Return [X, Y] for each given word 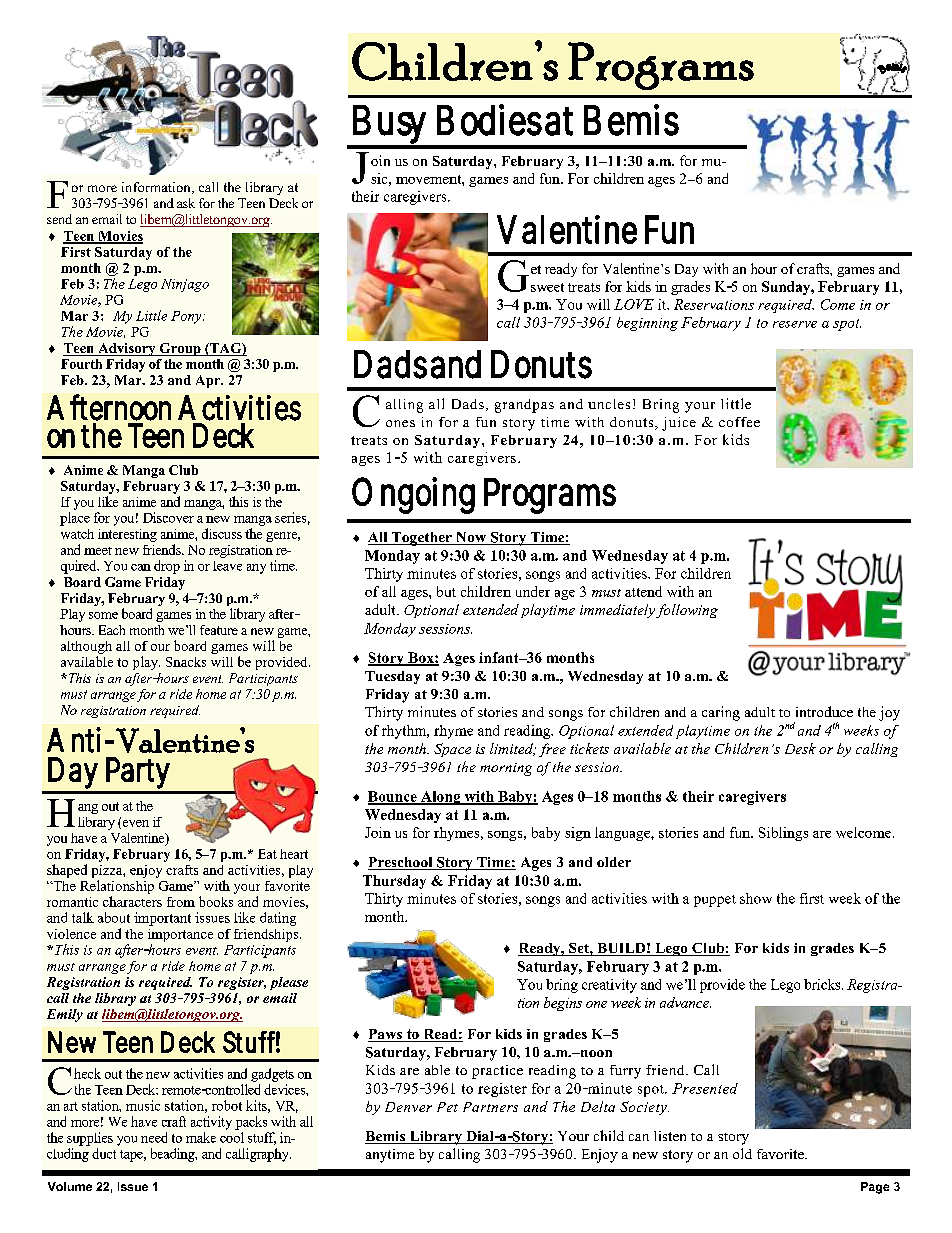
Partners [490, 1107]
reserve [795, 324]
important [162, 919]
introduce [824, 711]
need [154, 1137]
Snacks [186, 662]
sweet [547, 287]
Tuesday [392, 677]
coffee [739, 422]
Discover [168, 517]
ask [186, 203]
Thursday [394, 882]
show [756, 898]
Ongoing [413, 495]
